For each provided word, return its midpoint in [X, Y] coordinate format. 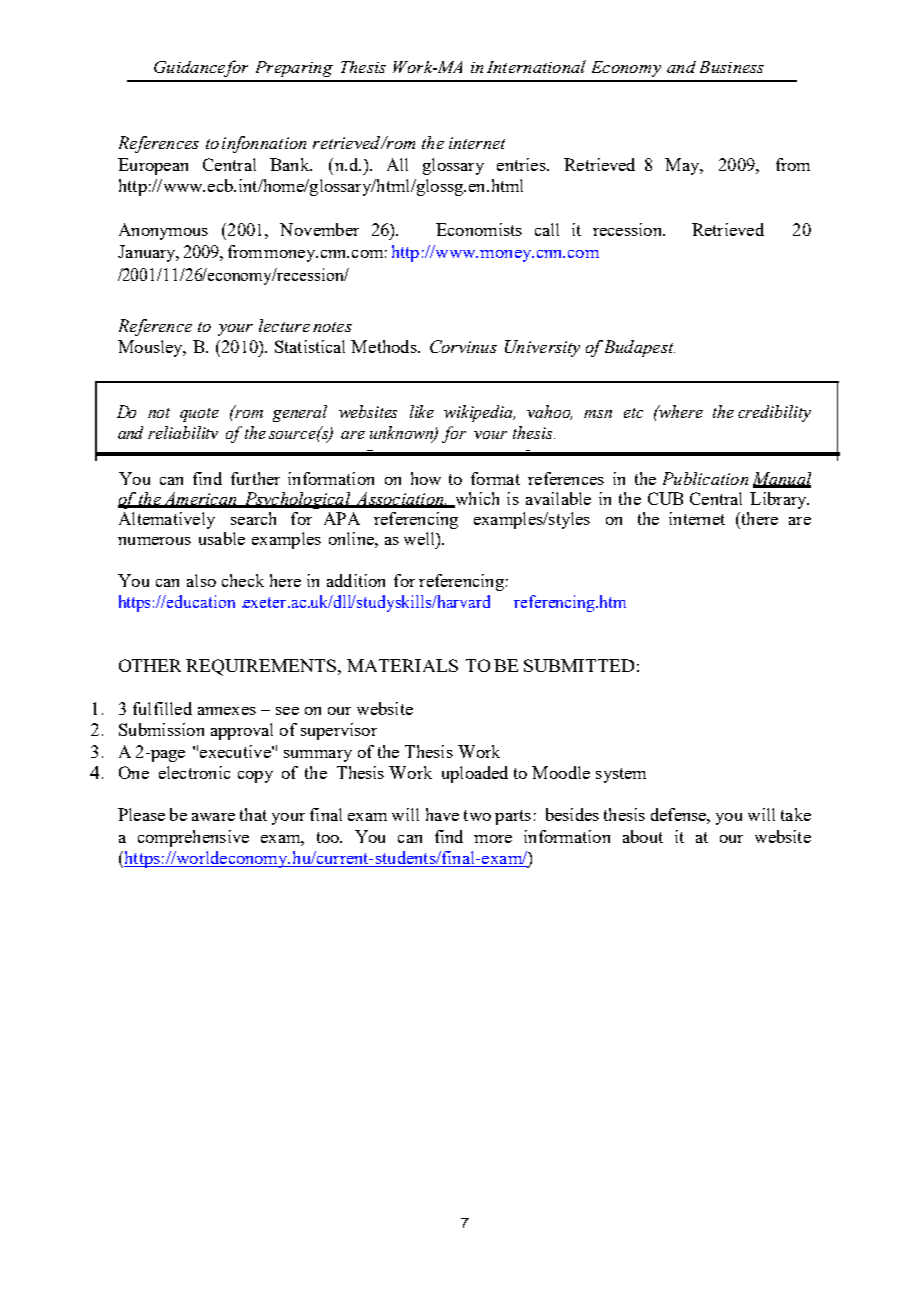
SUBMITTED [579, 665]
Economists [479, 229]
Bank [291, 164]
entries [522, 164]
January [148, 253]
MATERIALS [402, 665]
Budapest [640, 348]
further [255, 478]
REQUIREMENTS [262, 667]
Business [732, 67]
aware [213, 817]
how [426, 478]
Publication [705, 478]
